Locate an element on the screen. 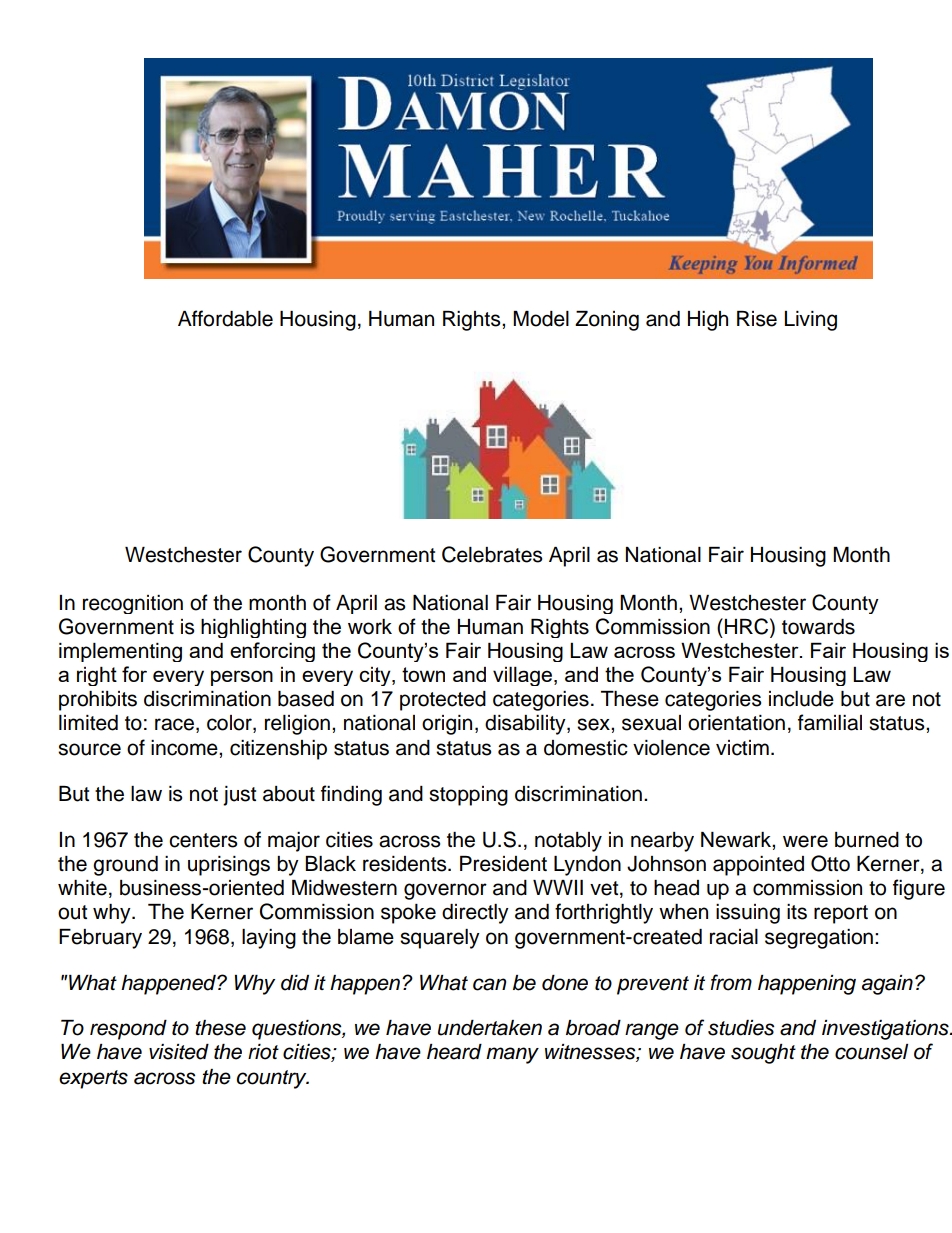  Otto is located at coordinates (830, 863).
